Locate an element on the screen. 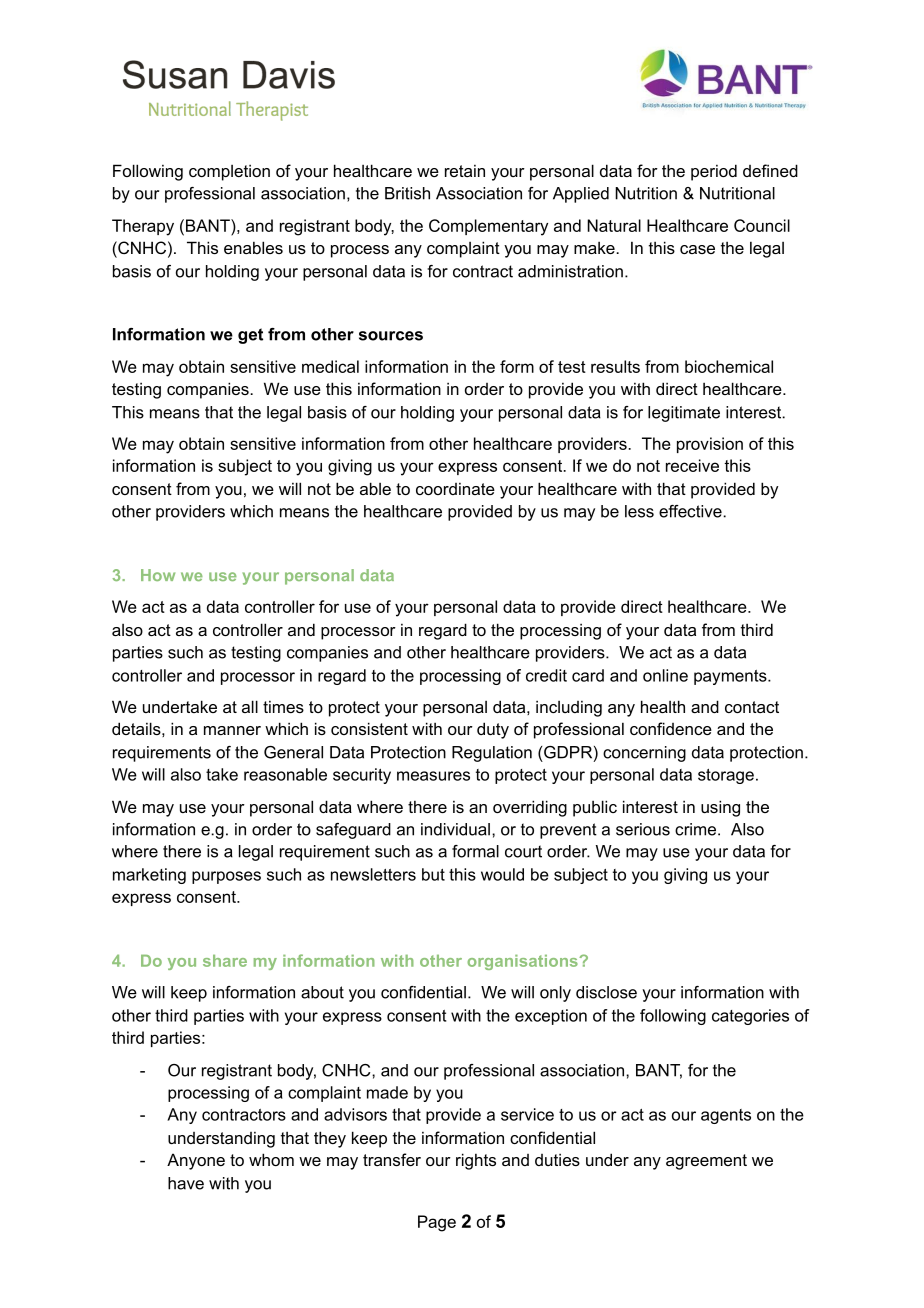  completion is located at coordinates (229, 172).
